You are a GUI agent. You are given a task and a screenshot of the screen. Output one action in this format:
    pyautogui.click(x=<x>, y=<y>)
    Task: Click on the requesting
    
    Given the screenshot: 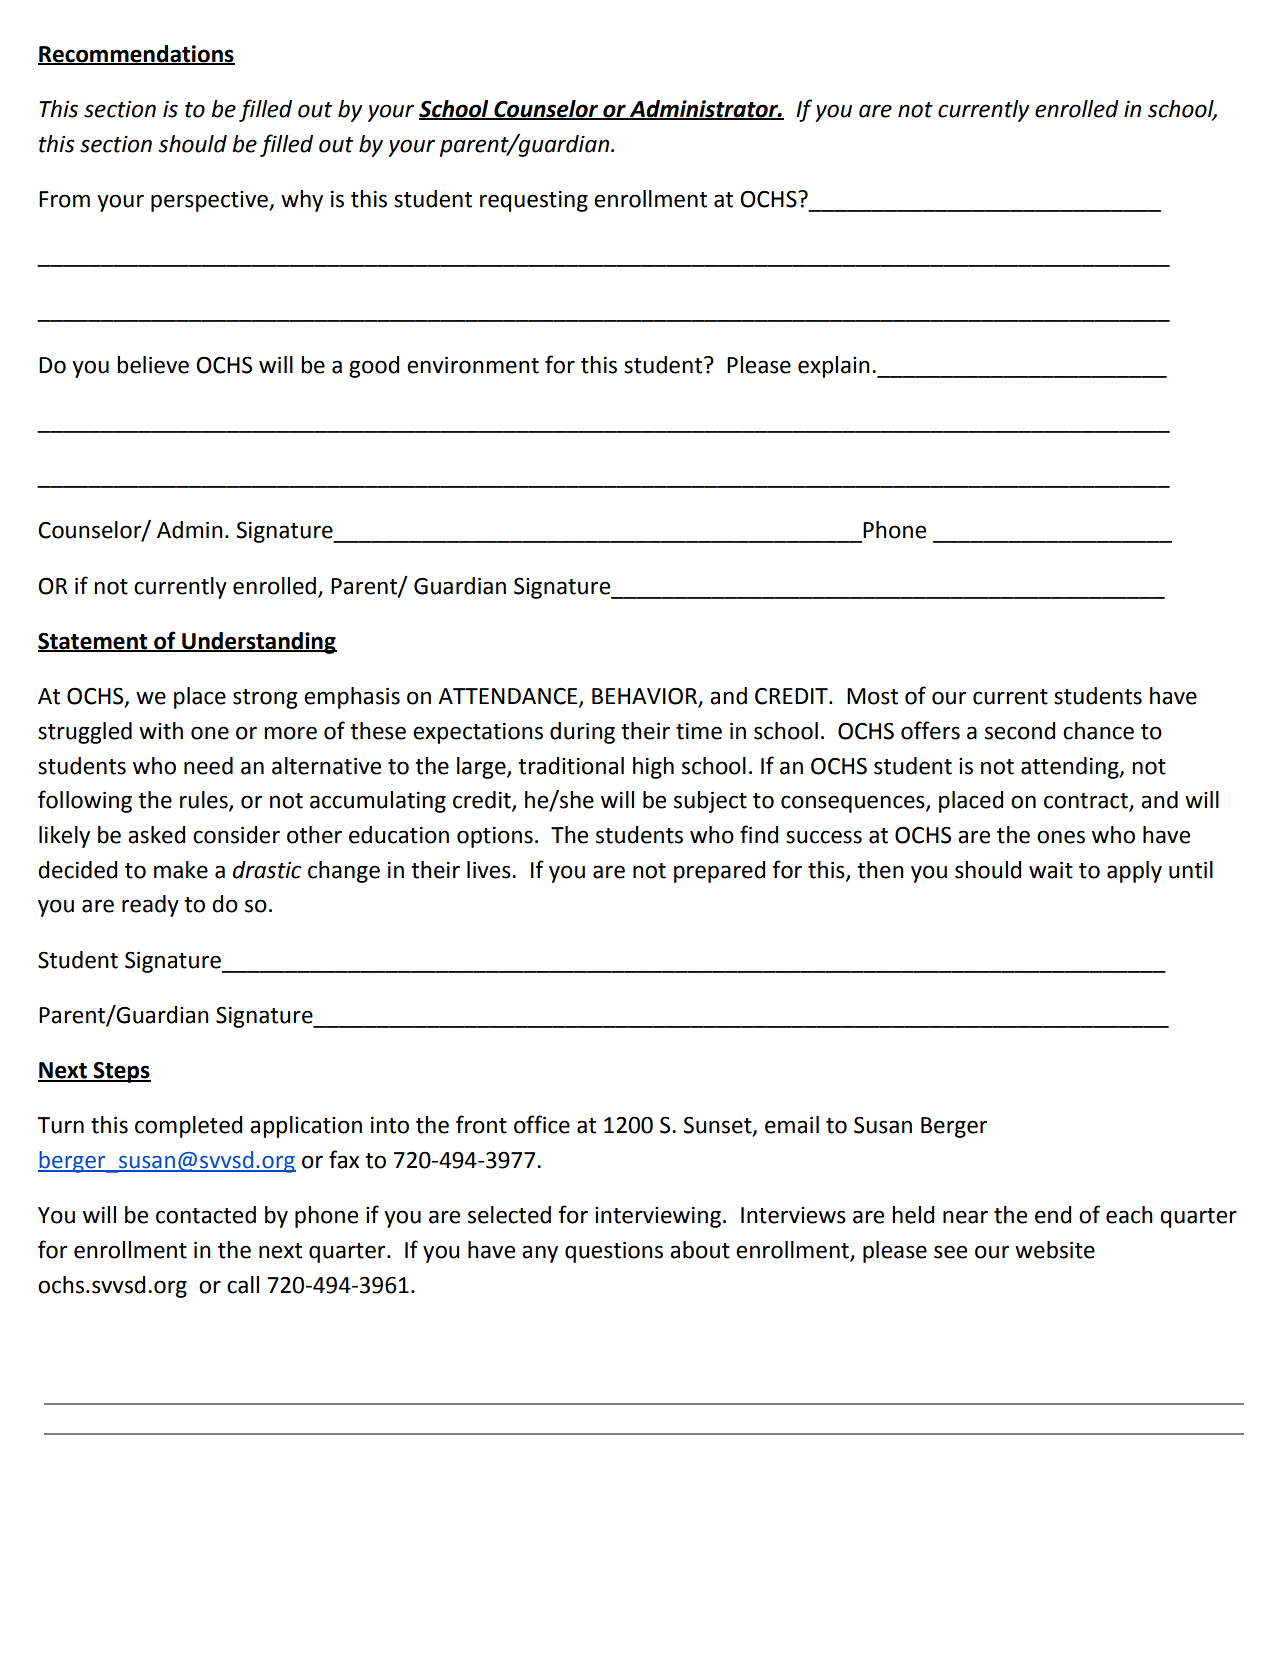 What is the action you would take?
    pyautogui.click(x=534, y=201)
